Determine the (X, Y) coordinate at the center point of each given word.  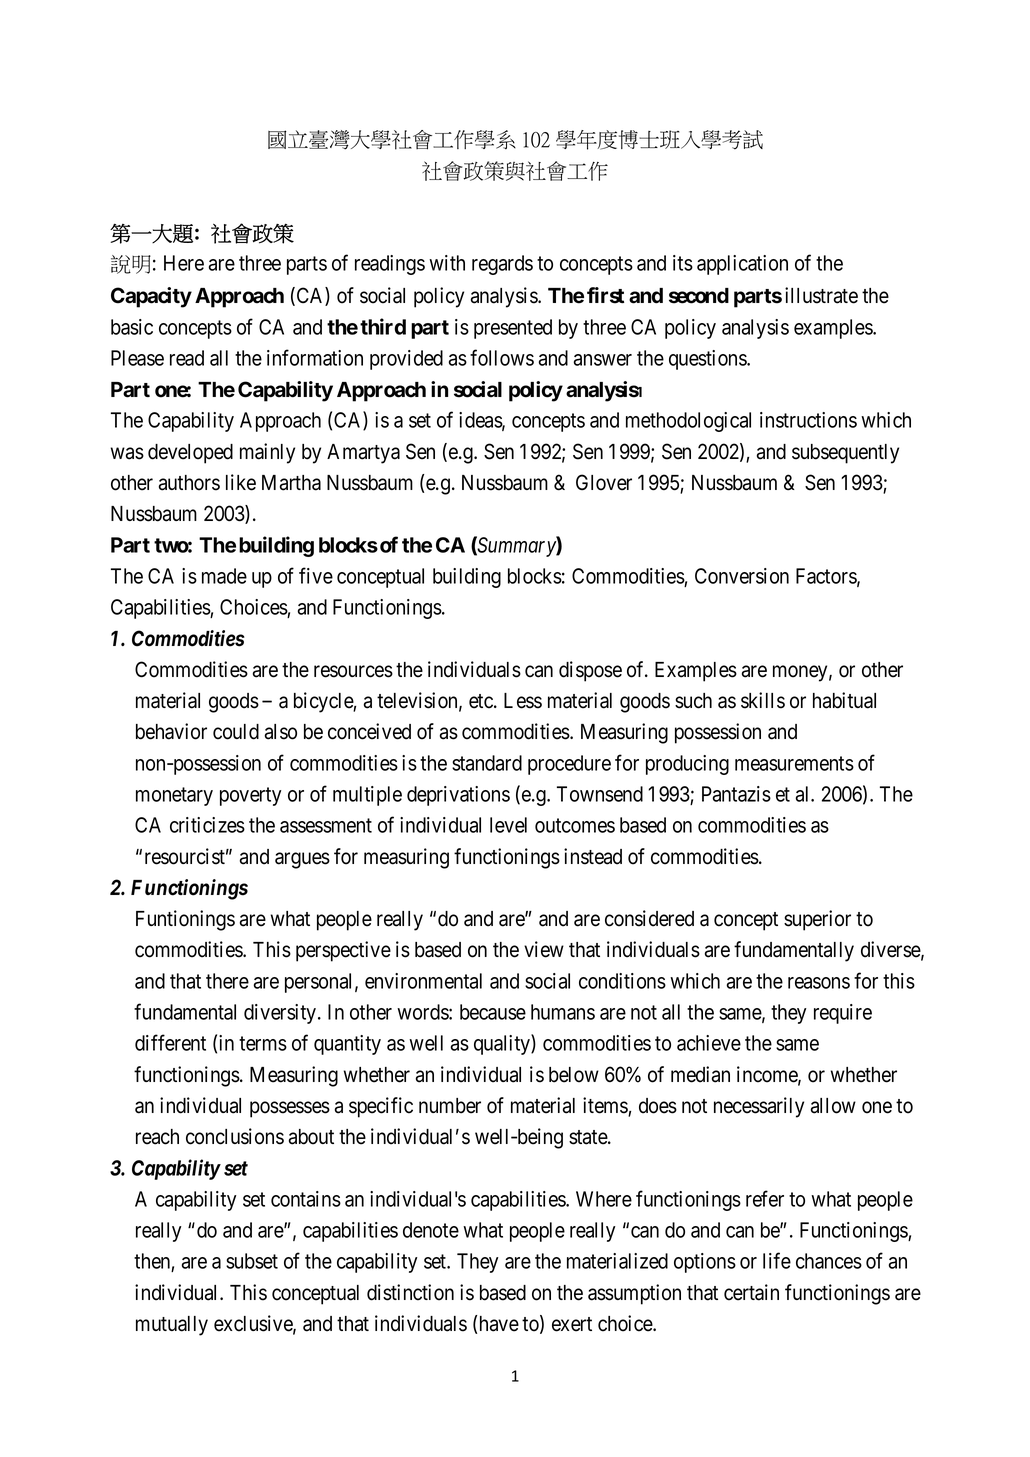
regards (502, 265)
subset (252, 1261)
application (742, 265)
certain (751, 1292)
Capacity (151, 297)
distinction (410, 1292)
